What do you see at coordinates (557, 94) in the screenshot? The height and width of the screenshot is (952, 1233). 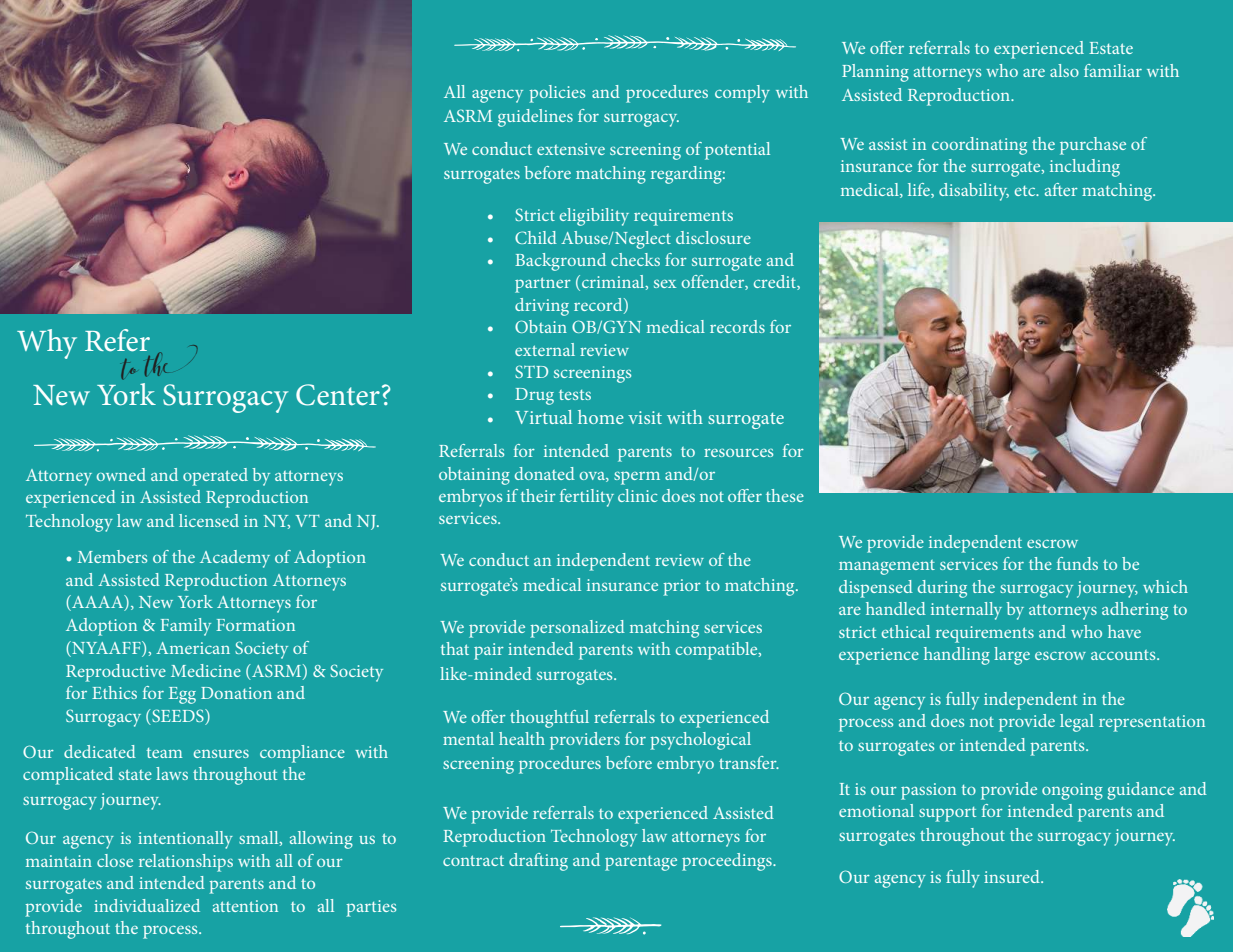 I see `policies` at bounding box center [557, 94].
